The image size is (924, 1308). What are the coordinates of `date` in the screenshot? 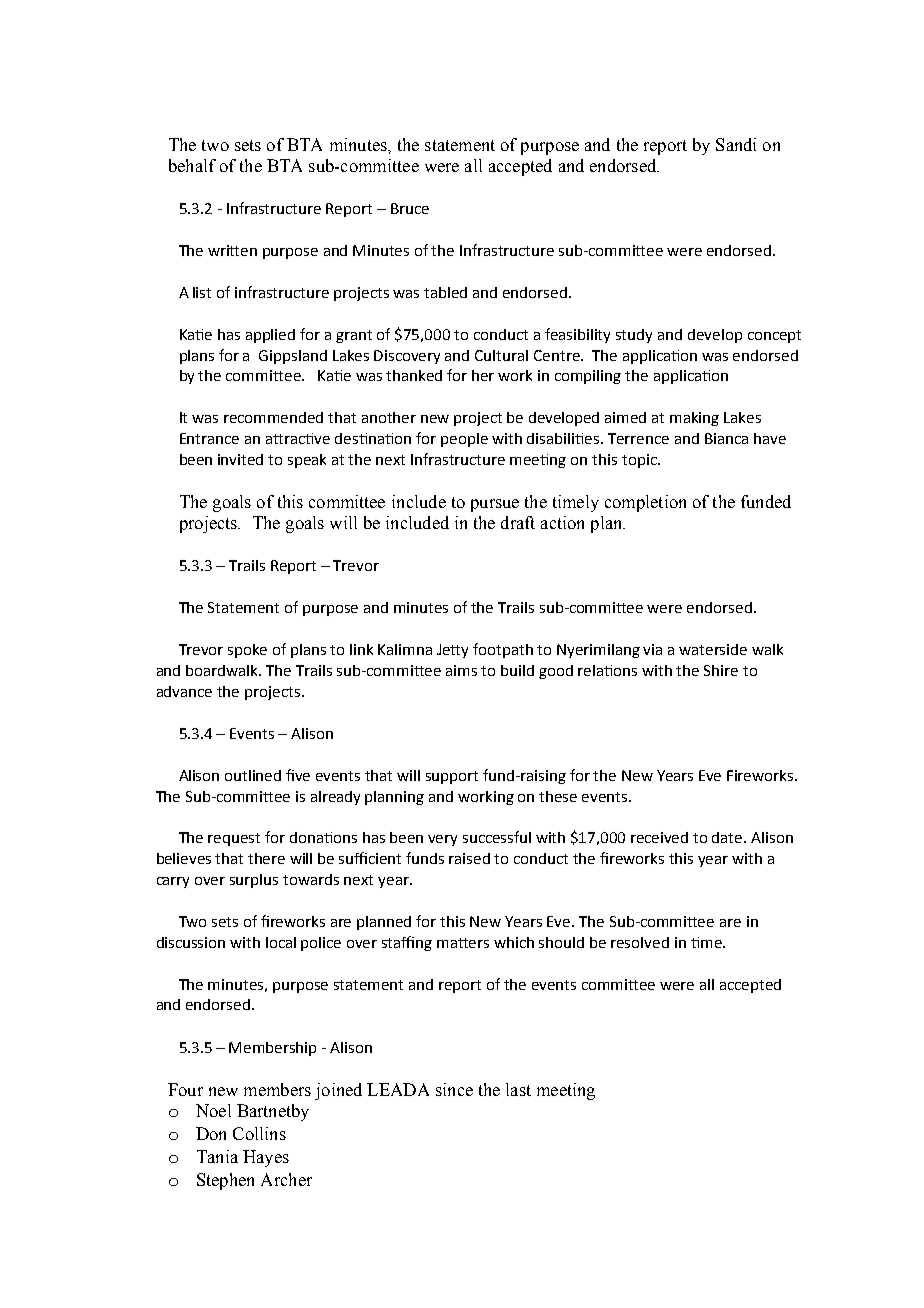 It's located at (728, 837).
